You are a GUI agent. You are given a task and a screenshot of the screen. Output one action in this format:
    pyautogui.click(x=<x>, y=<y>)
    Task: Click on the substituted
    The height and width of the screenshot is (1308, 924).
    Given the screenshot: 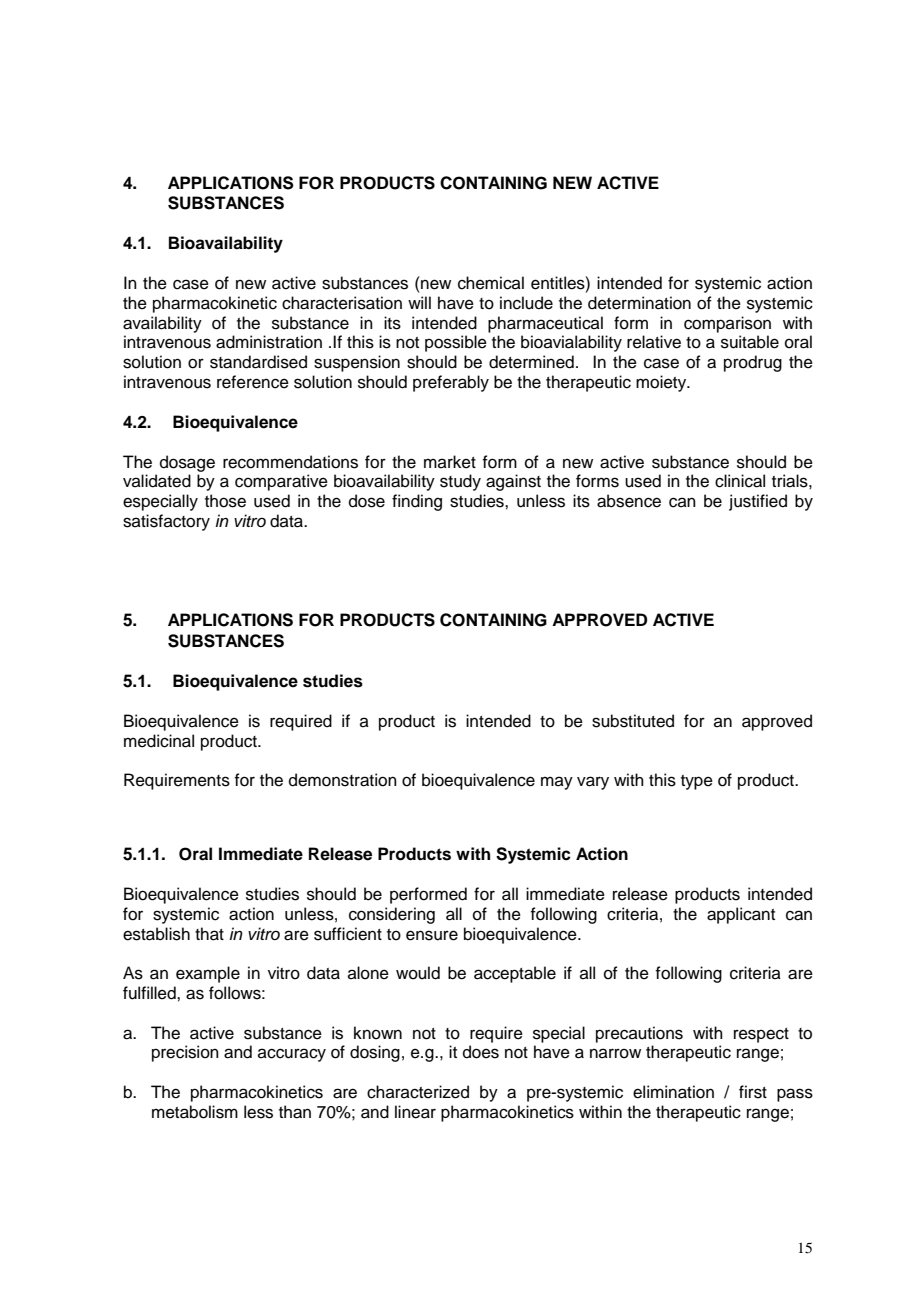 What is the action you would take?
    pyautogui.click(x=633, y=721)
